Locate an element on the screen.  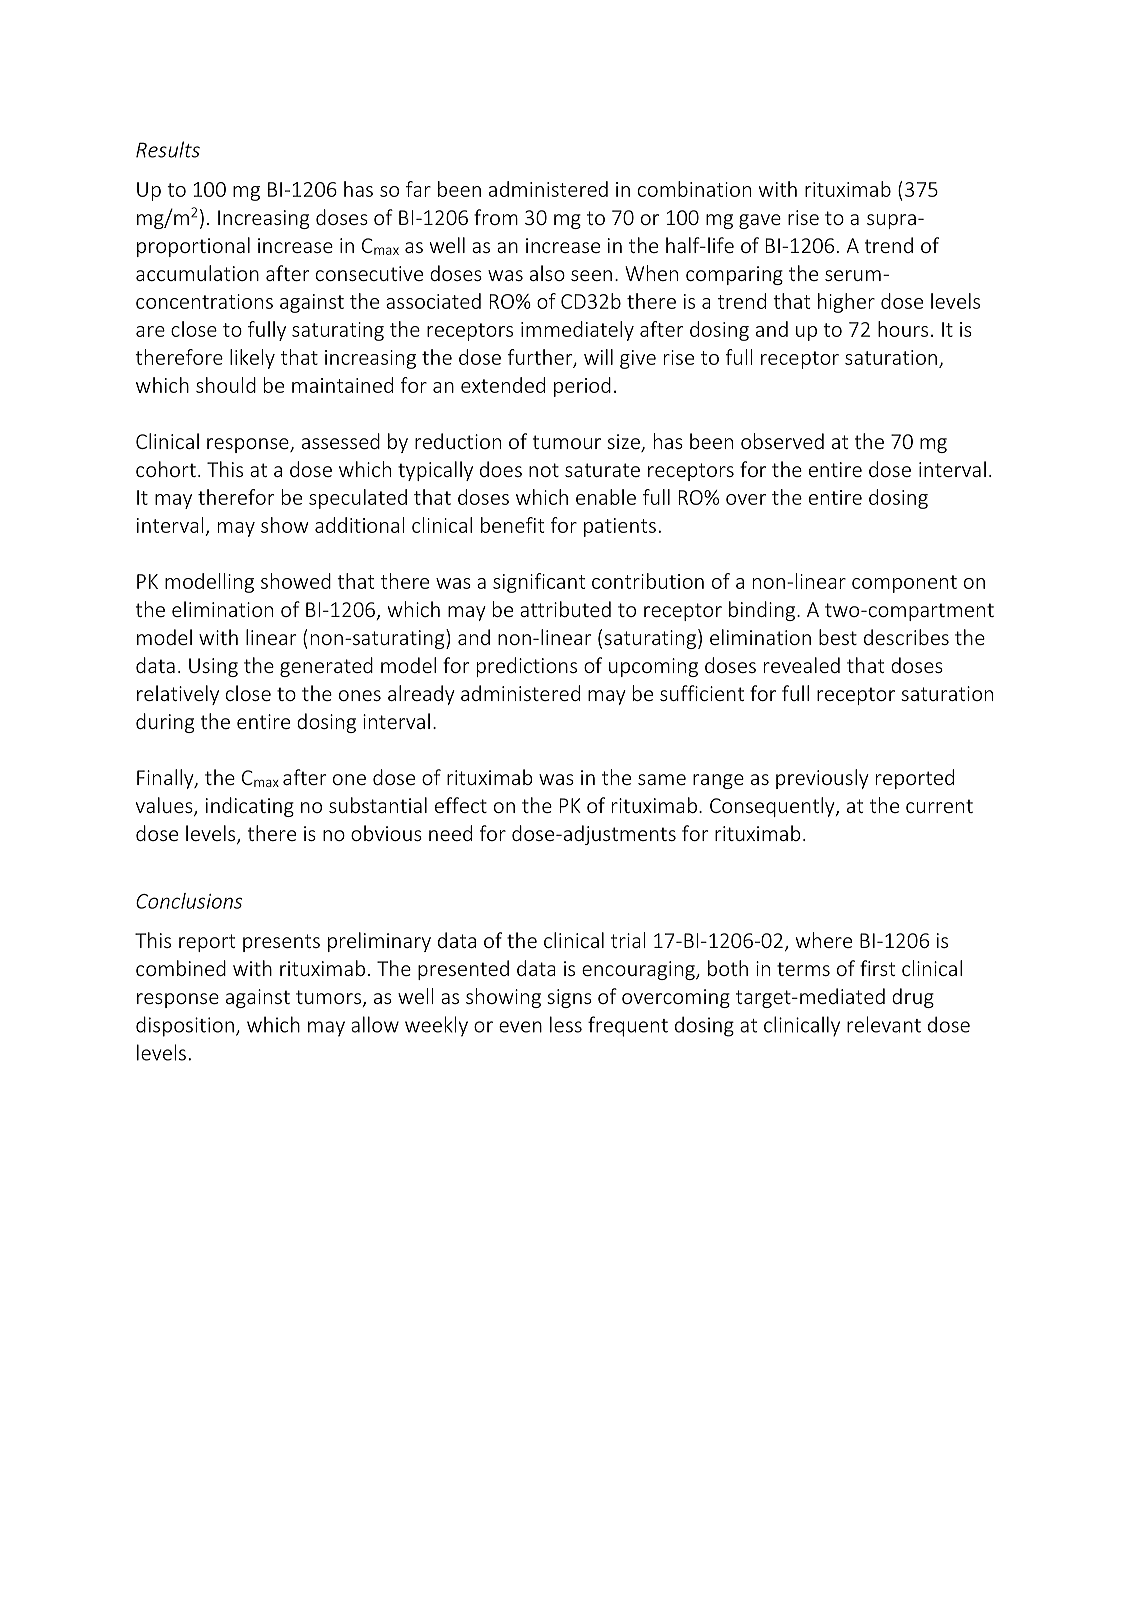
gave is located at coordinates (760, 221).
